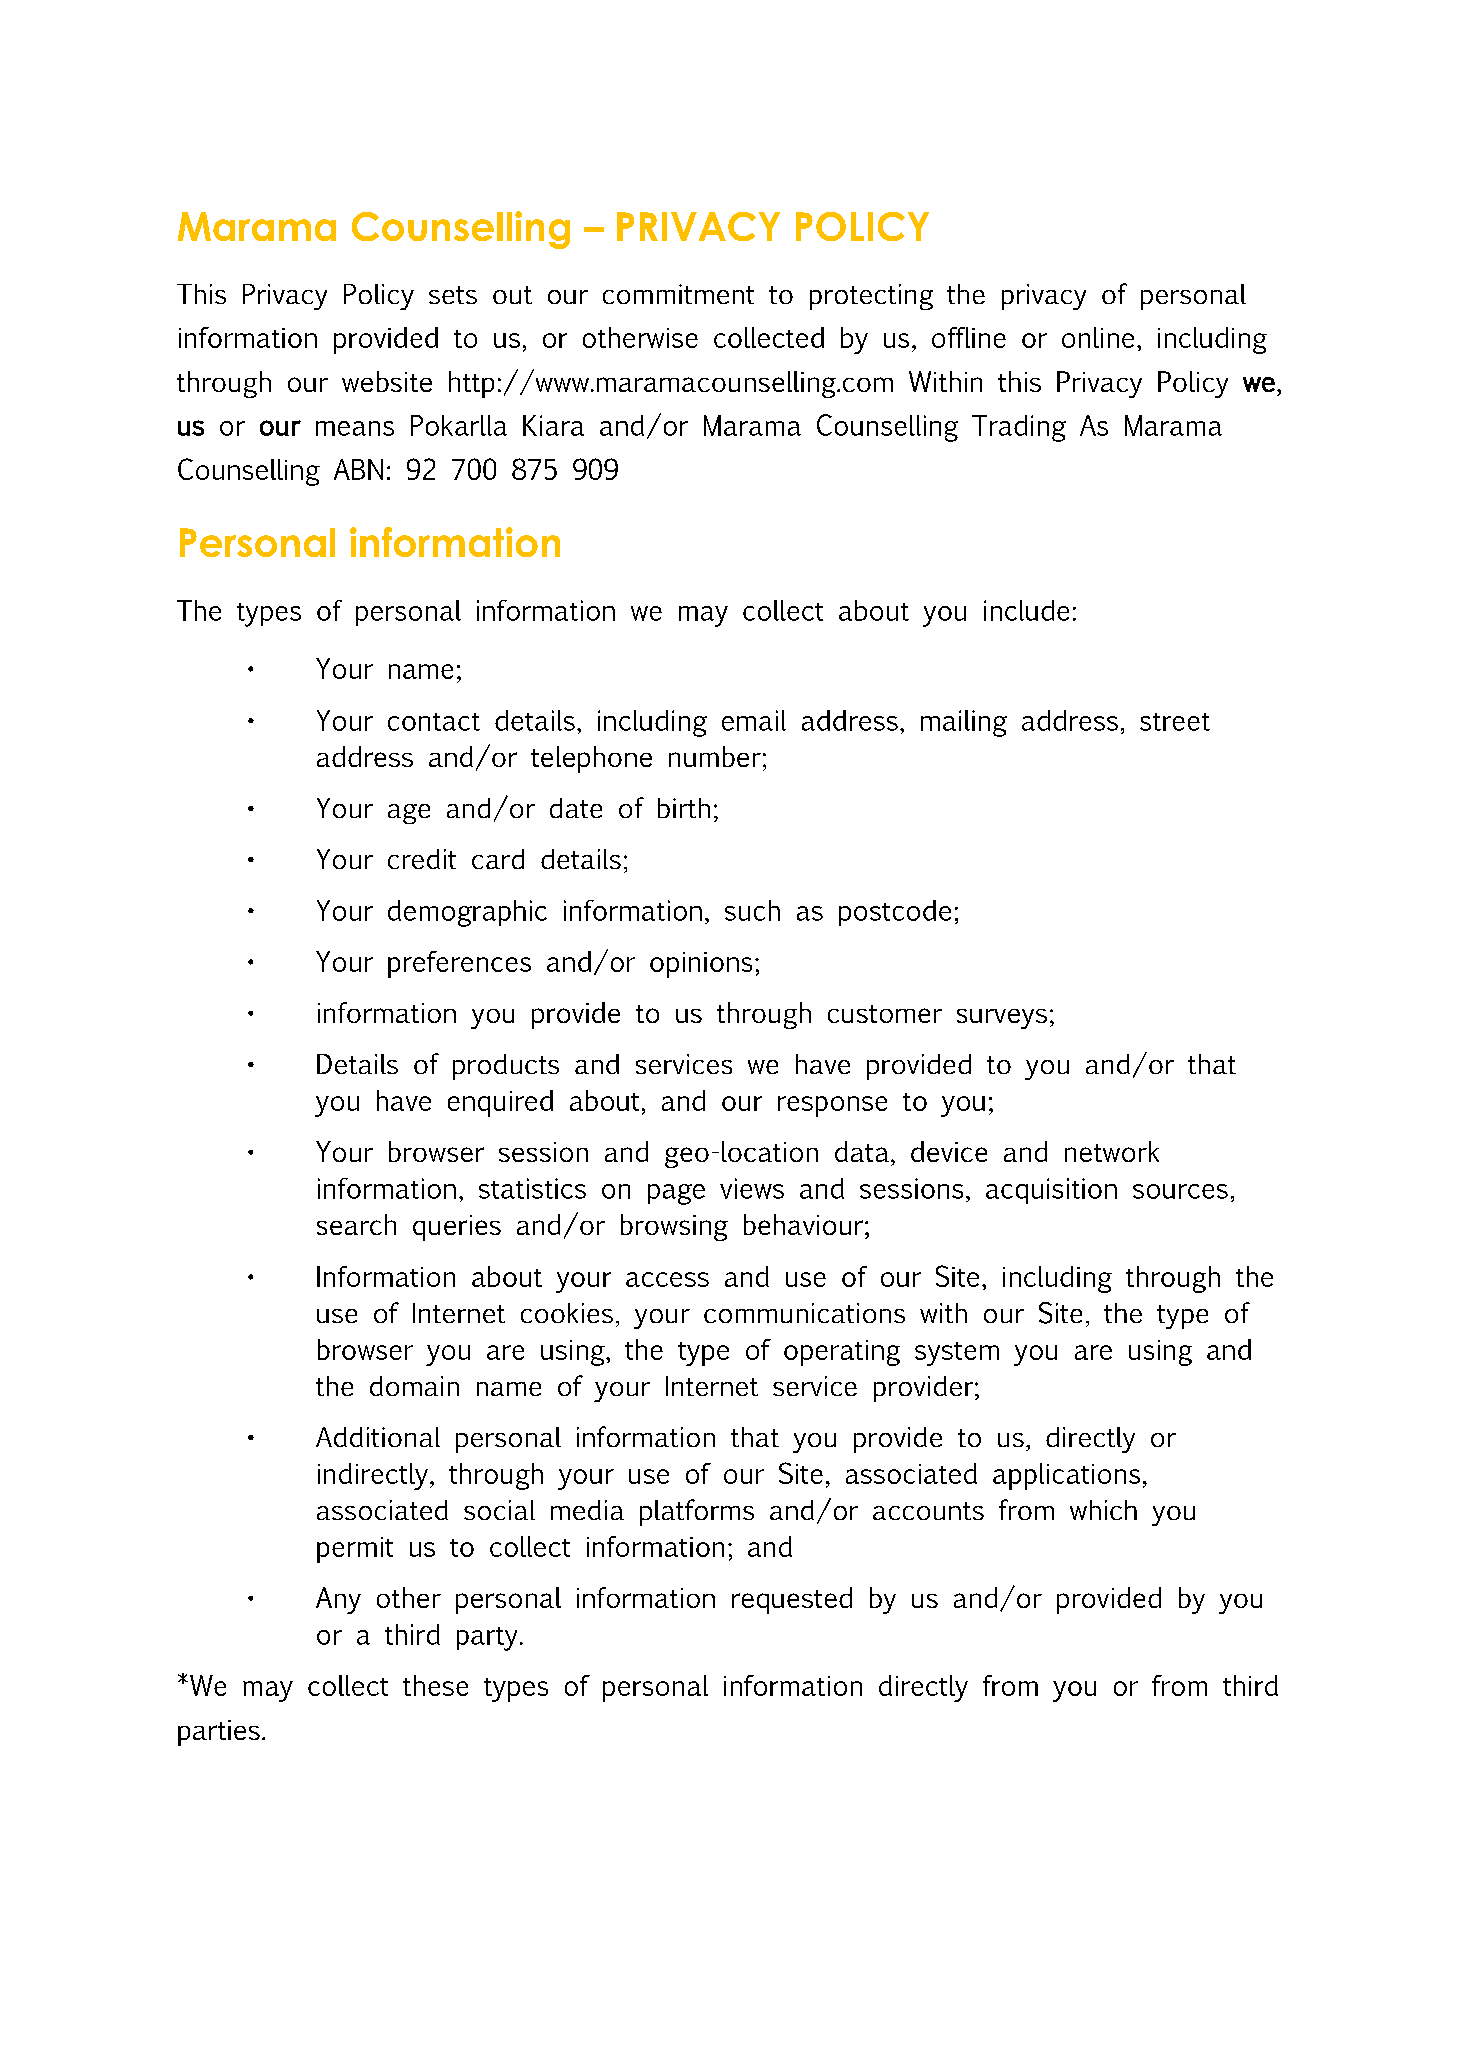  I want to click on acquisition, so click(1051, 1191).
